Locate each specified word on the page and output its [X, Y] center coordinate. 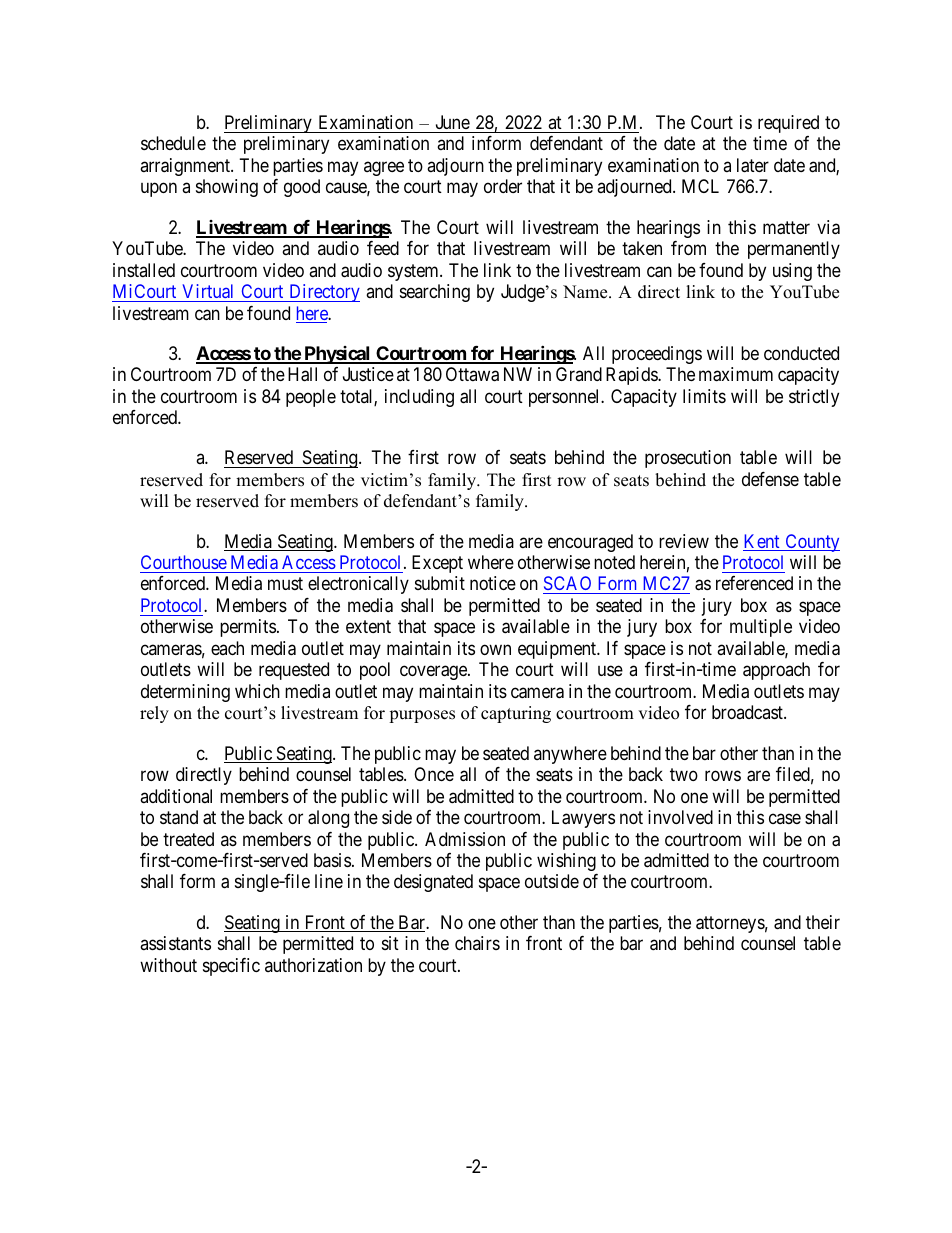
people [311, 398]
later [753, 165]
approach [776, 671]
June [453, 122]
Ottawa [472, 374]
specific [231, 967]
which [257, 691]
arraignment [186, 167]
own [495, 649]
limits [704, 396]
